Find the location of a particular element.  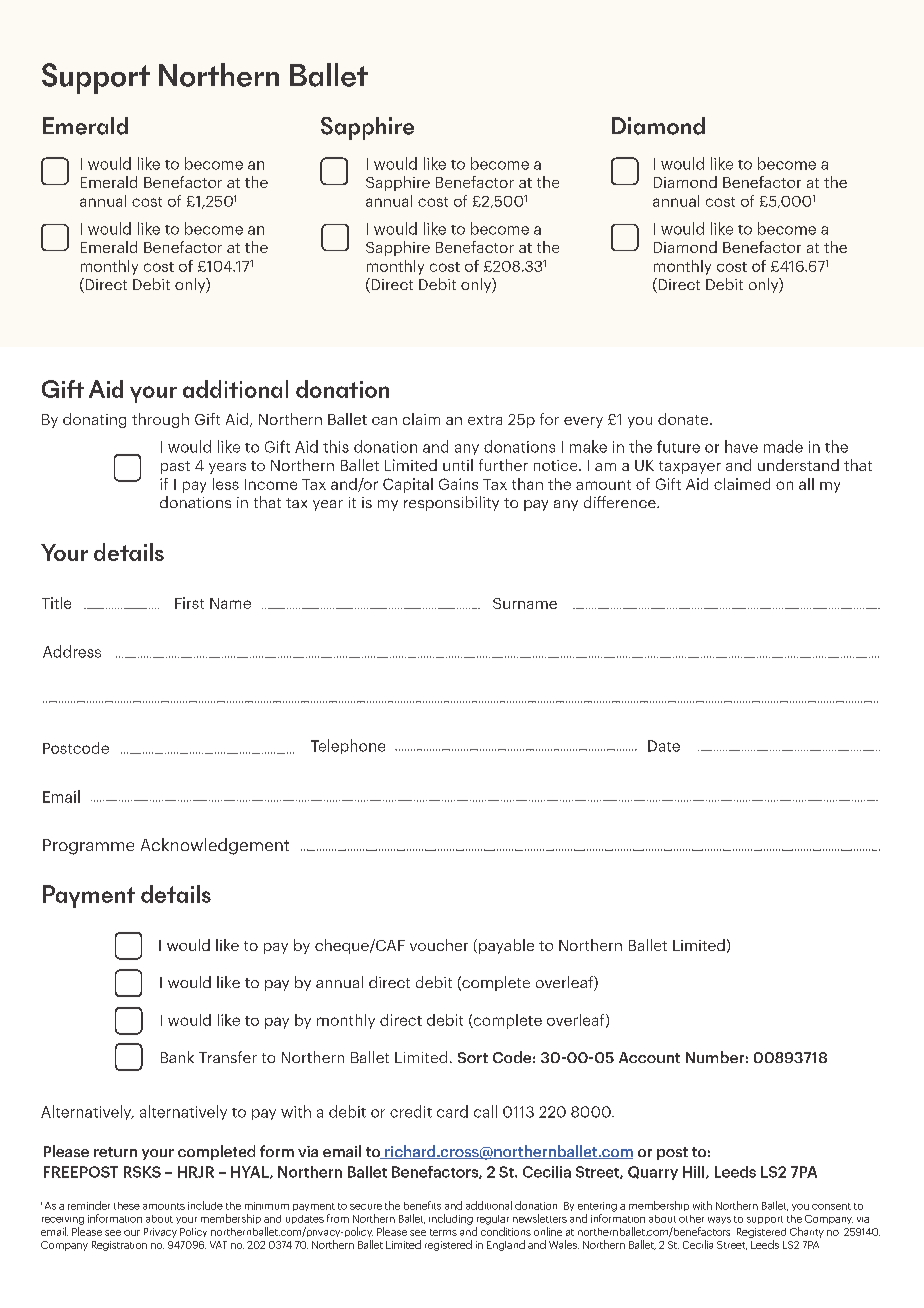

Account is located at coordinates (649, 1057).
